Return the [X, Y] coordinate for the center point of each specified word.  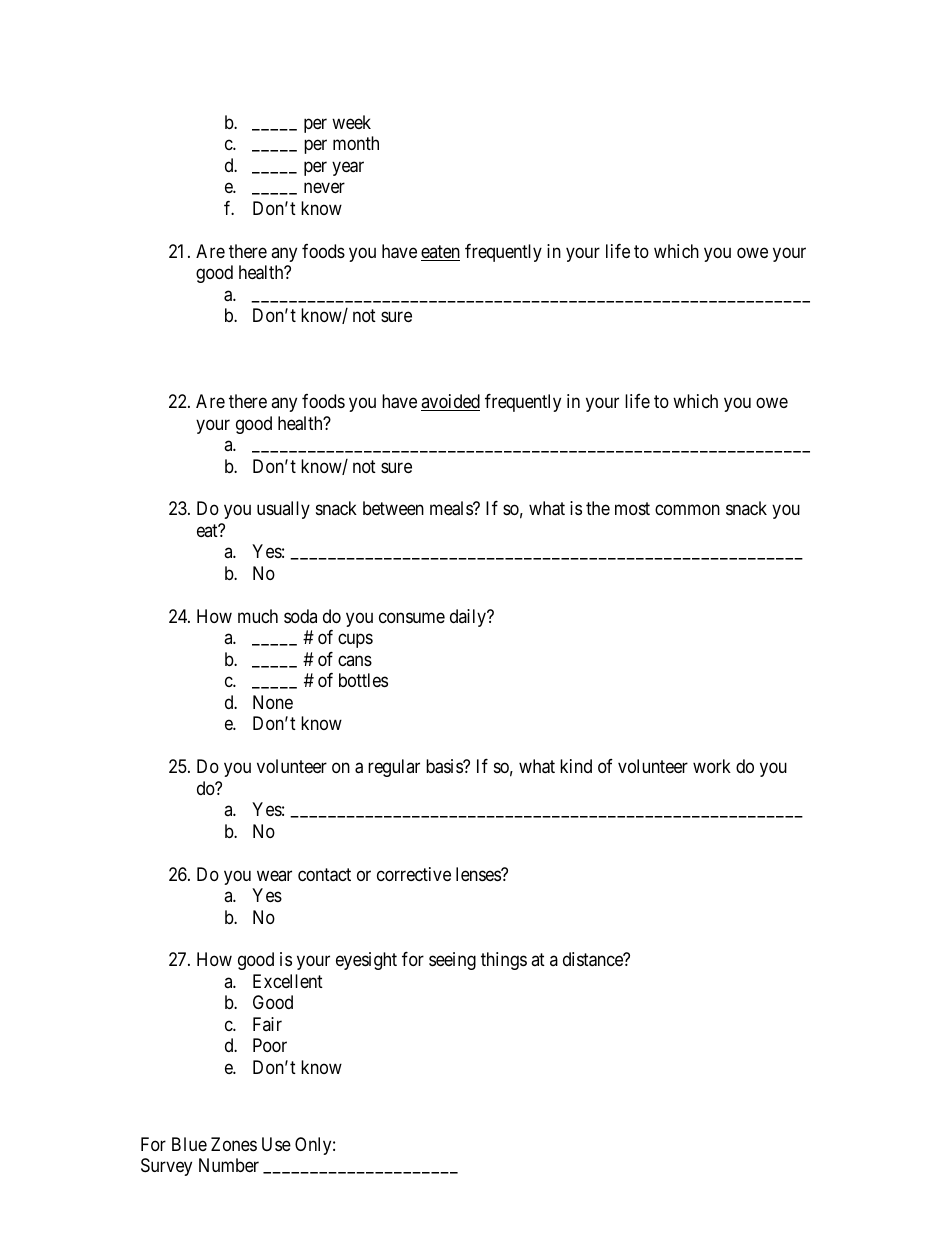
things [504, 961]
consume [412, 617]
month [356, 143]
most [632, 509]
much [258, 616]
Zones [234, 1144]
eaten [440, 253]
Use [276, 1144]
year [348, 168]
